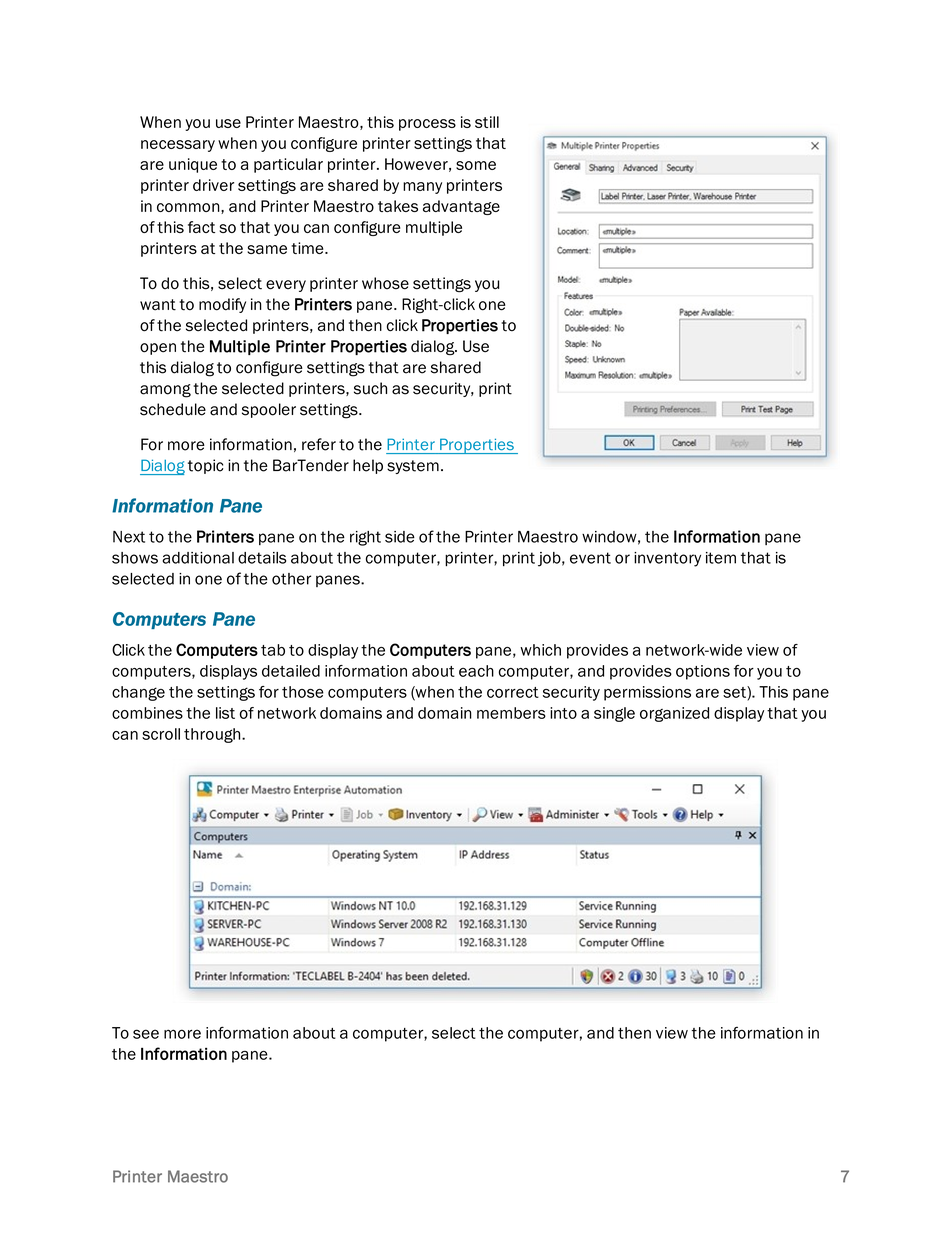  Describe the element at coordinates (667, 559) in the document. I see `inventory` at that location.
